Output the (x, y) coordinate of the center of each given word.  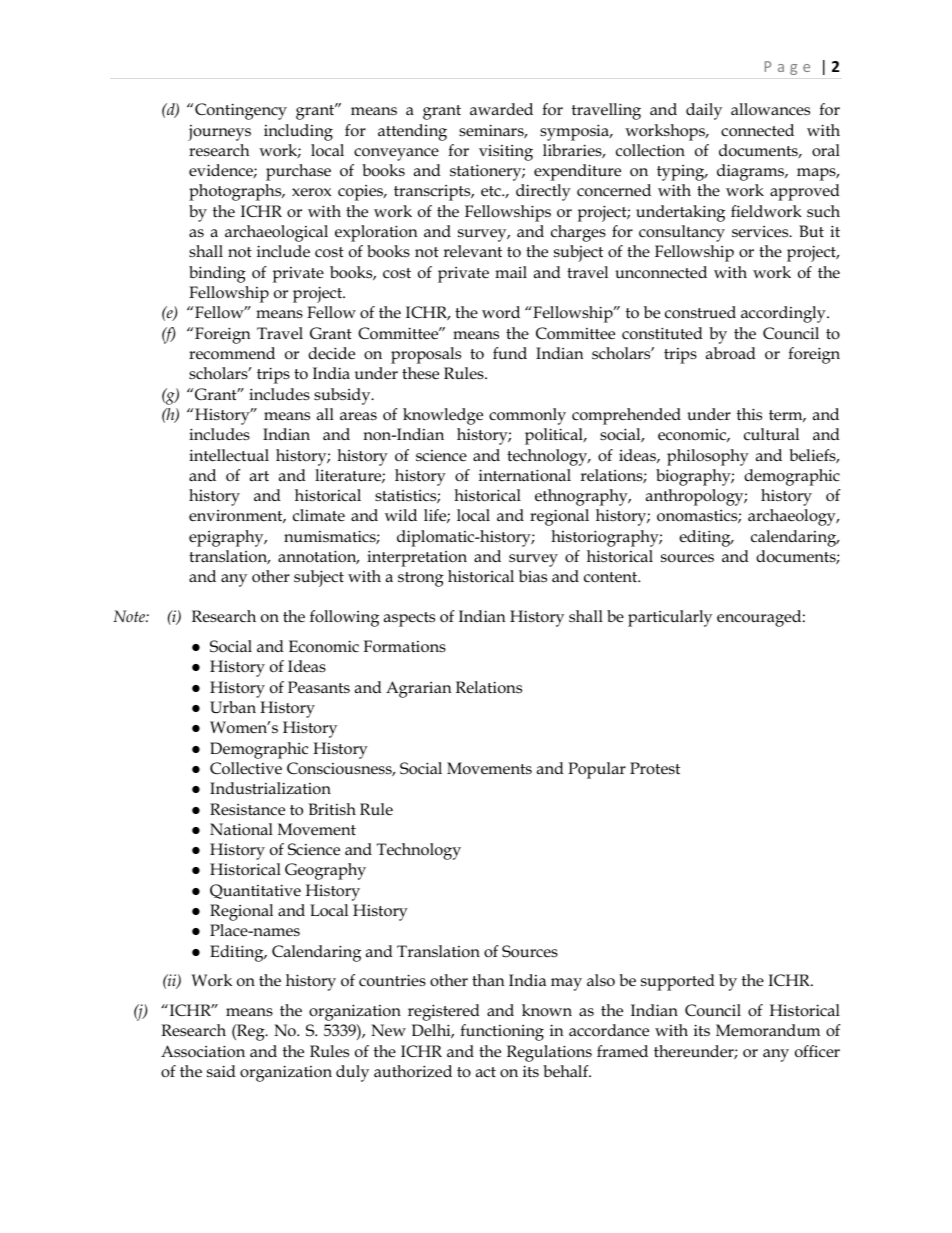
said (221, 1071)
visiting (506, 153)
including (298, 132)
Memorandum (768, 1030)
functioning (502, 1032)
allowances (770, 109)
